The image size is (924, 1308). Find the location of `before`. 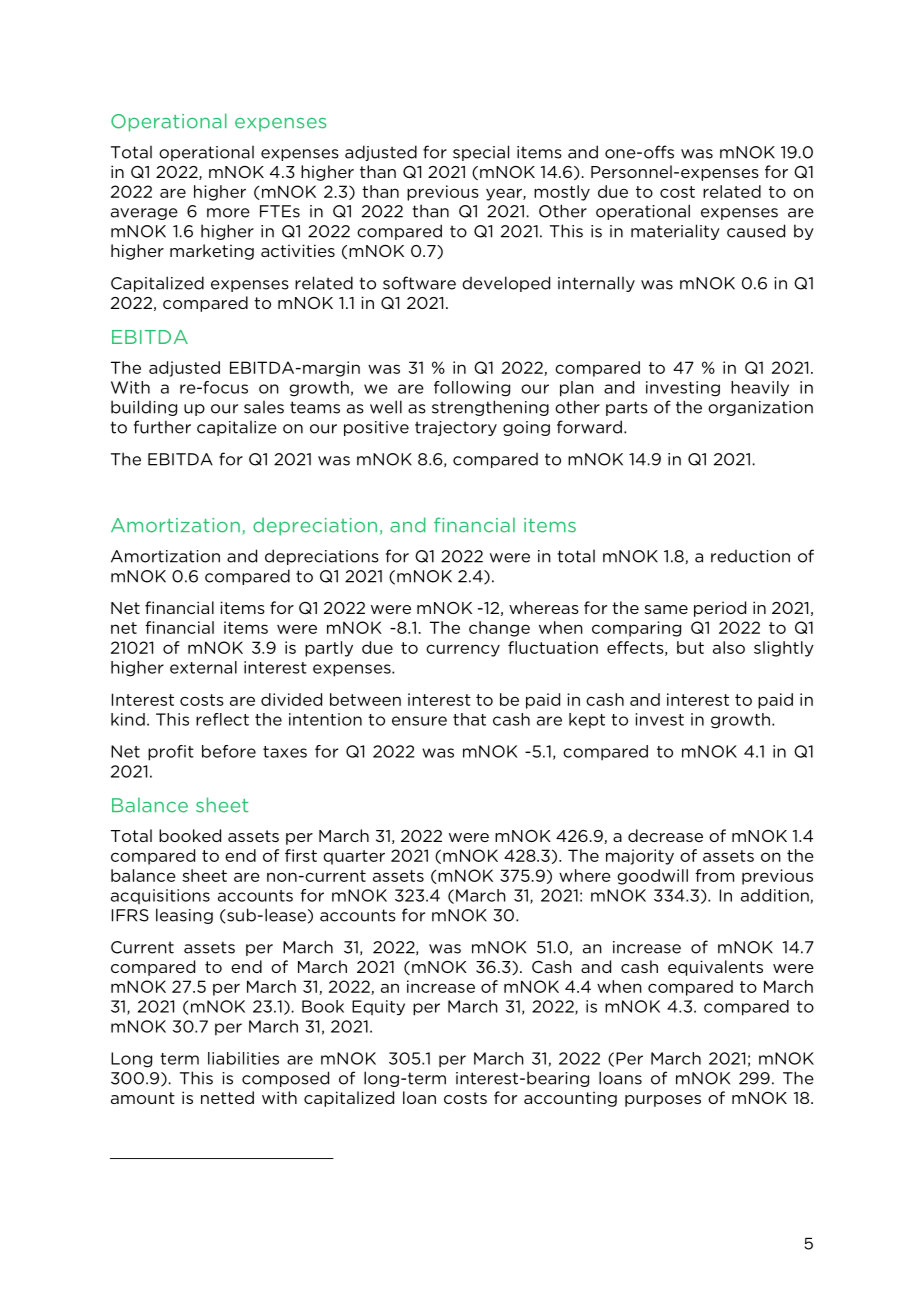

before is located at coordinates (229, 751).
